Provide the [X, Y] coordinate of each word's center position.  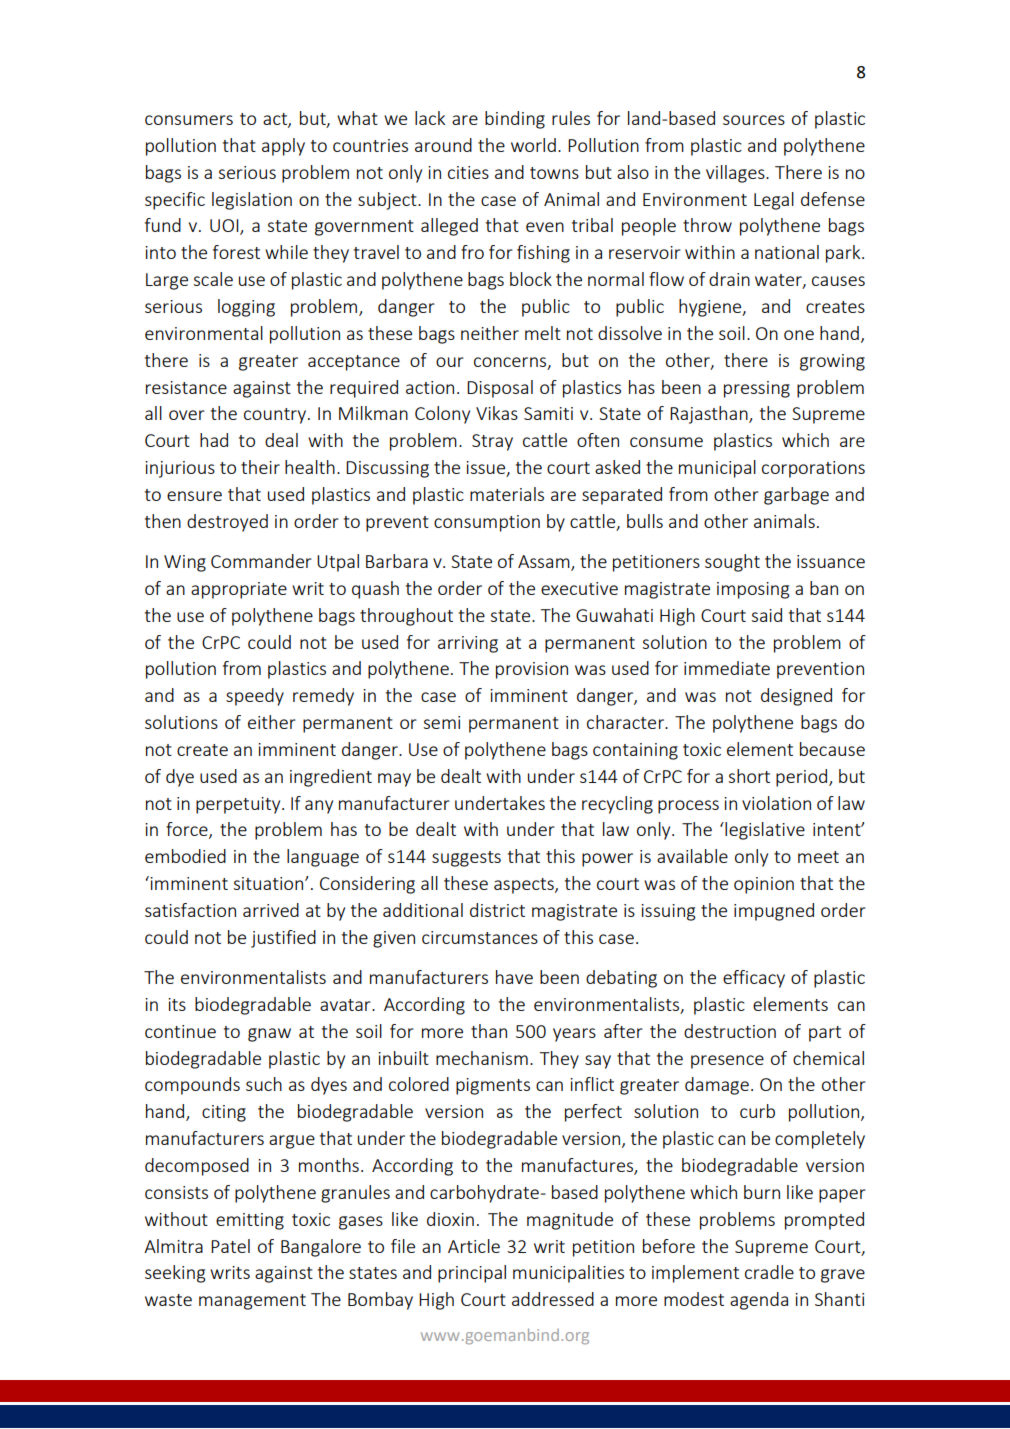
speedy [255, 697]
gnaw [269, 1035]
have [514, 977]
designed [796, 697]
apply [283, 147]
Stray [492, 442]
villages [736, 174]
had [214, 440]
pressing [757, 389]
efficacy [754, 979]
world [533, 145]
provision [532, 670]
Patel [230, 1246]
